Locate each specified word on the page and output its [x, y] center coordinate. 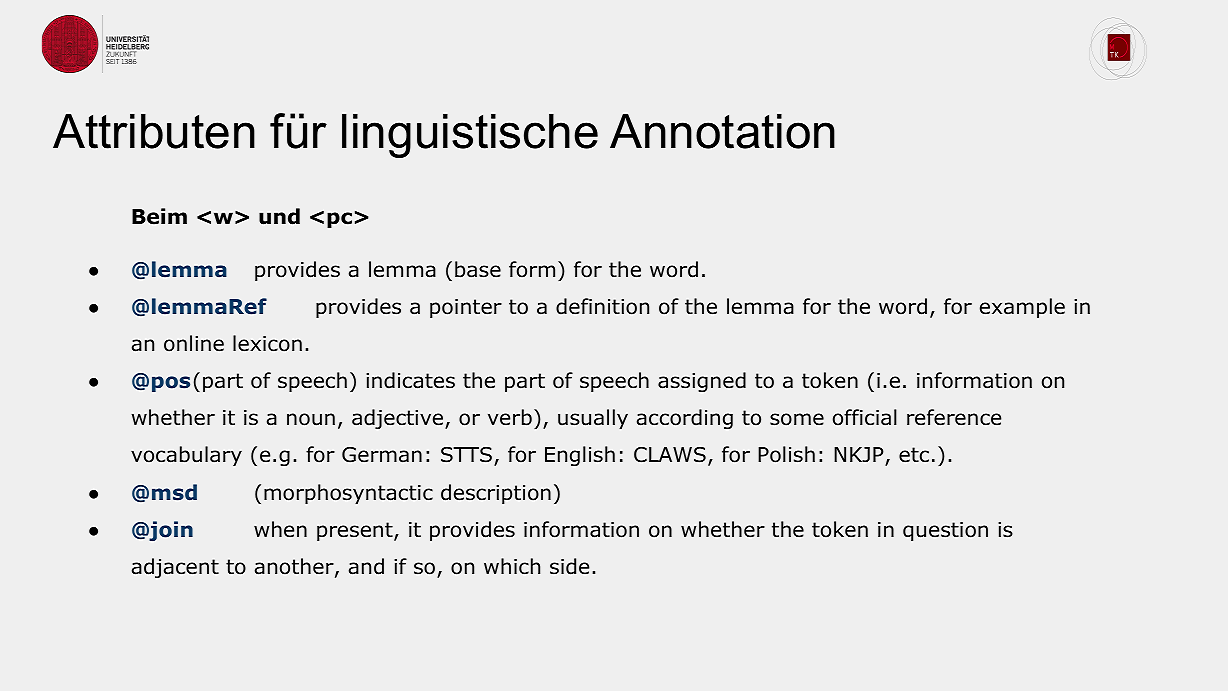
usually [593, 419]
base [478, 269]
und [279, 216]
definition [602, 306]
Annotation [722, 131]
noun [311, 419]
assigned [702, 382]
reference [954, 417]
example [1022, 308]
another [295, 567]
